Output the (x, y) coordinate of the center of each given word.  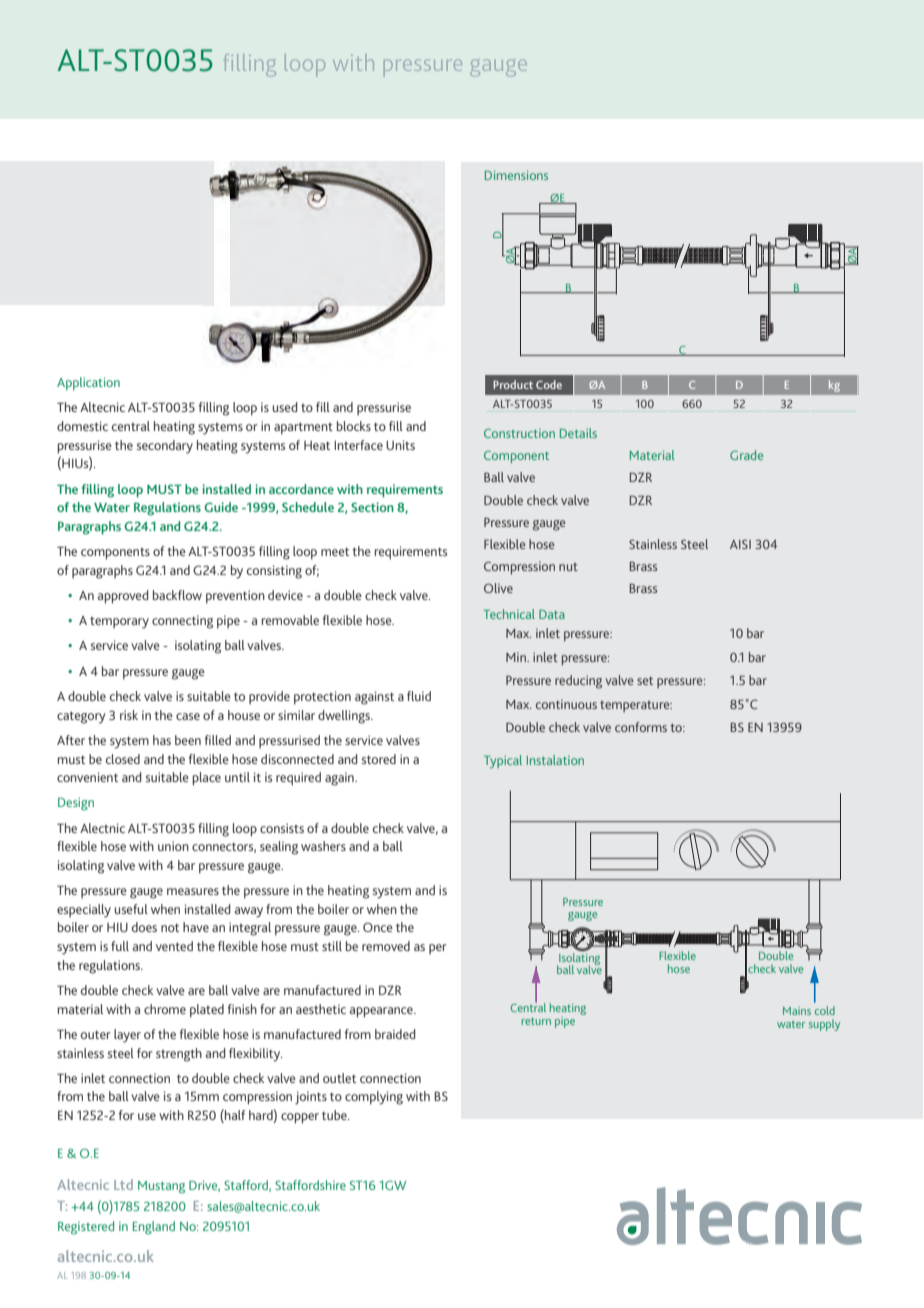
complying (374, 1098)
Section (372, 507)
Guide (221, 507)
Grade (746, 455)
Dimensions (516, 175)
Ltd (123, 1184)
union (173, 846)
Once (378, 927)
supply (824, 1025)
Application (88, 383)
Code (549, 384)
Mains (797, 1011)
